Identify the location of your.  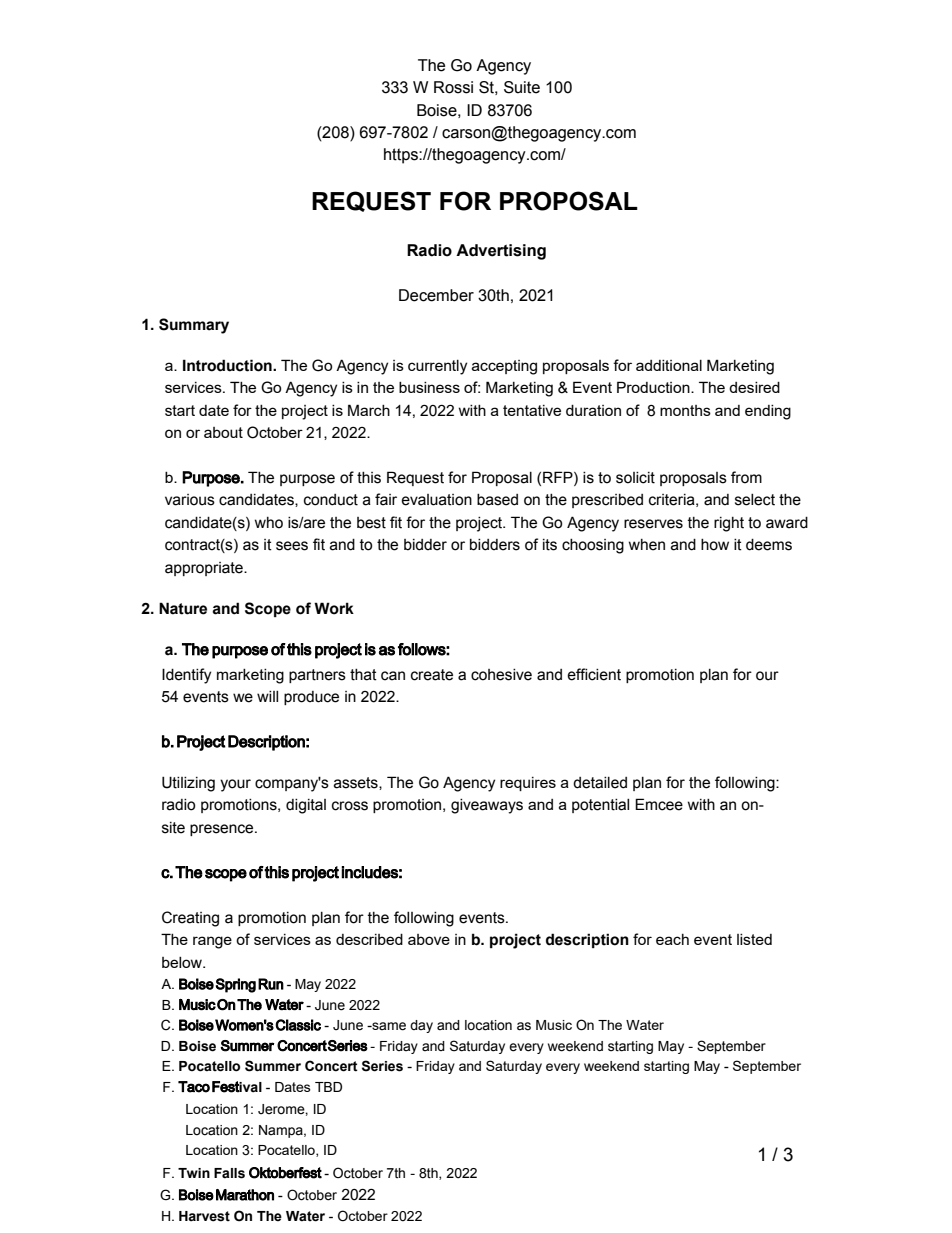
(235, 785).
